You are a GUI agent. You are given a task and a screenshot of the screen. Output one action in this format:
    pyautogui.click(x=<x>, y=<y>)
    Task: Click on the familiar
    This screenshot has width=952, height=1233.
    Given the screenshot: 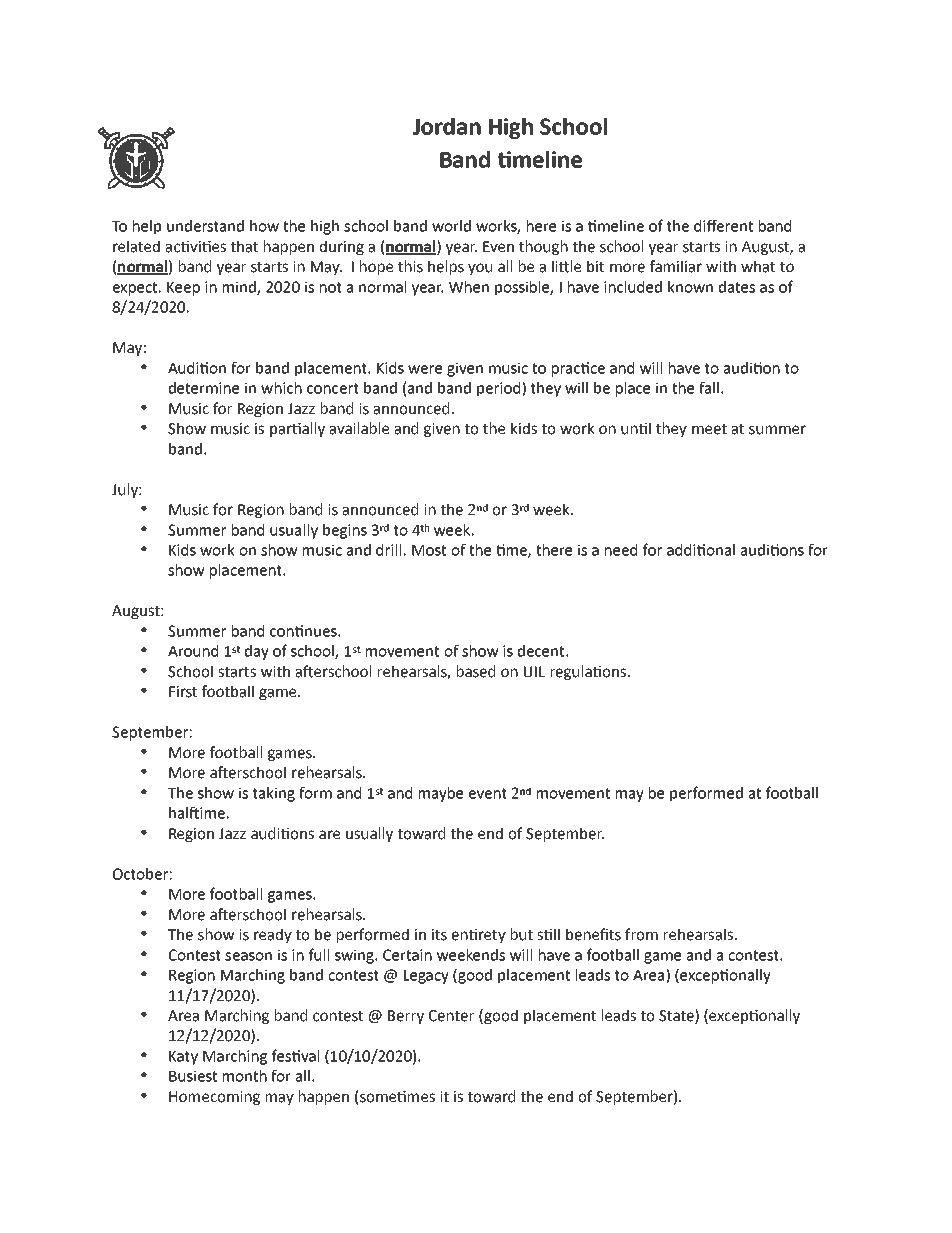 What is the action you would take?
    pyautogui.click(x=676, y=266)
